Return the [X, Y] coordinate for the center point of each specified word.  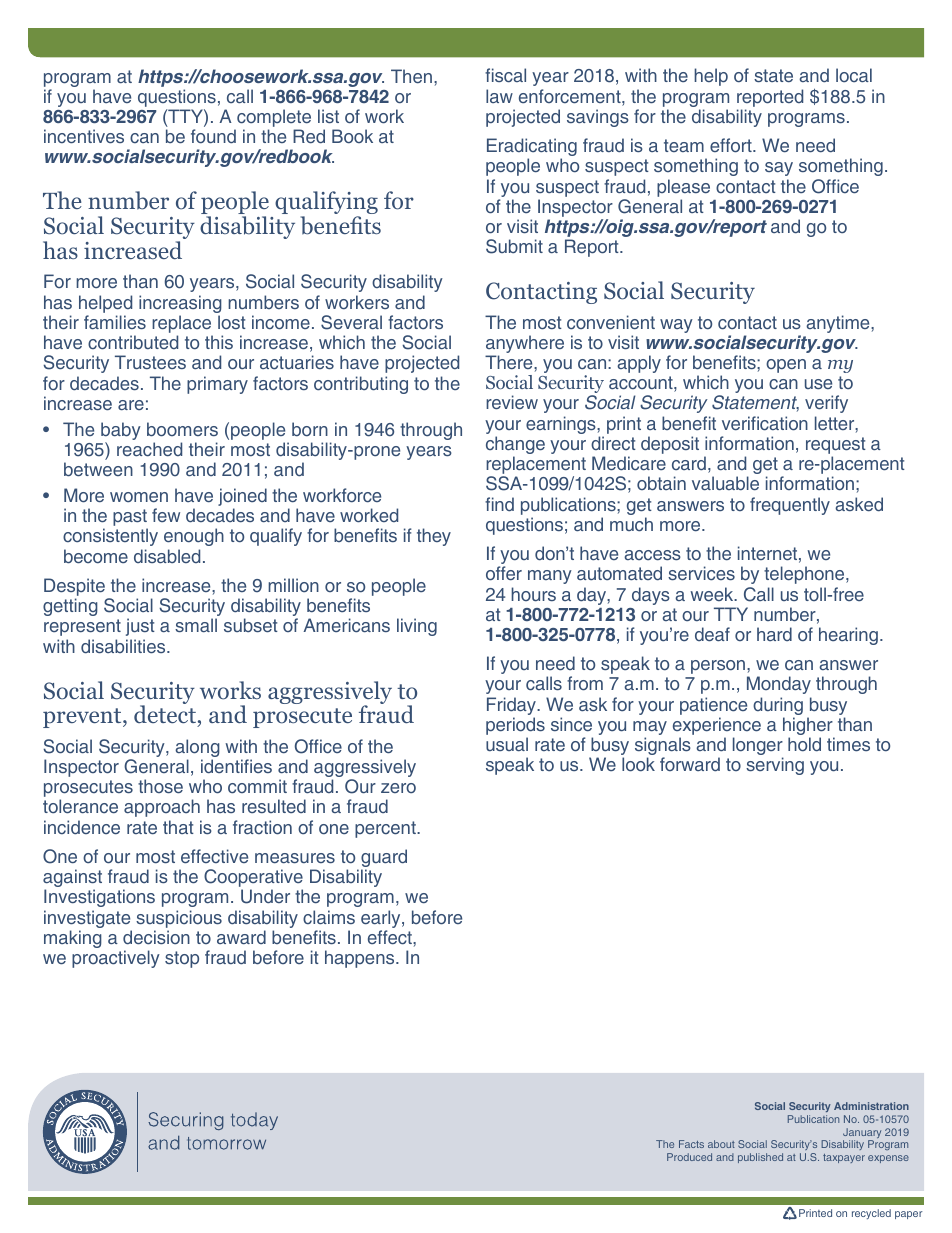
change [515, 446]
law [499, 96]
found [213, 136]
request [836, 447]
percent [386, 829]
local [854, 75]
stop [182, 959]
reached [149, 449]
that [178, 827]
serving [775, 766]
